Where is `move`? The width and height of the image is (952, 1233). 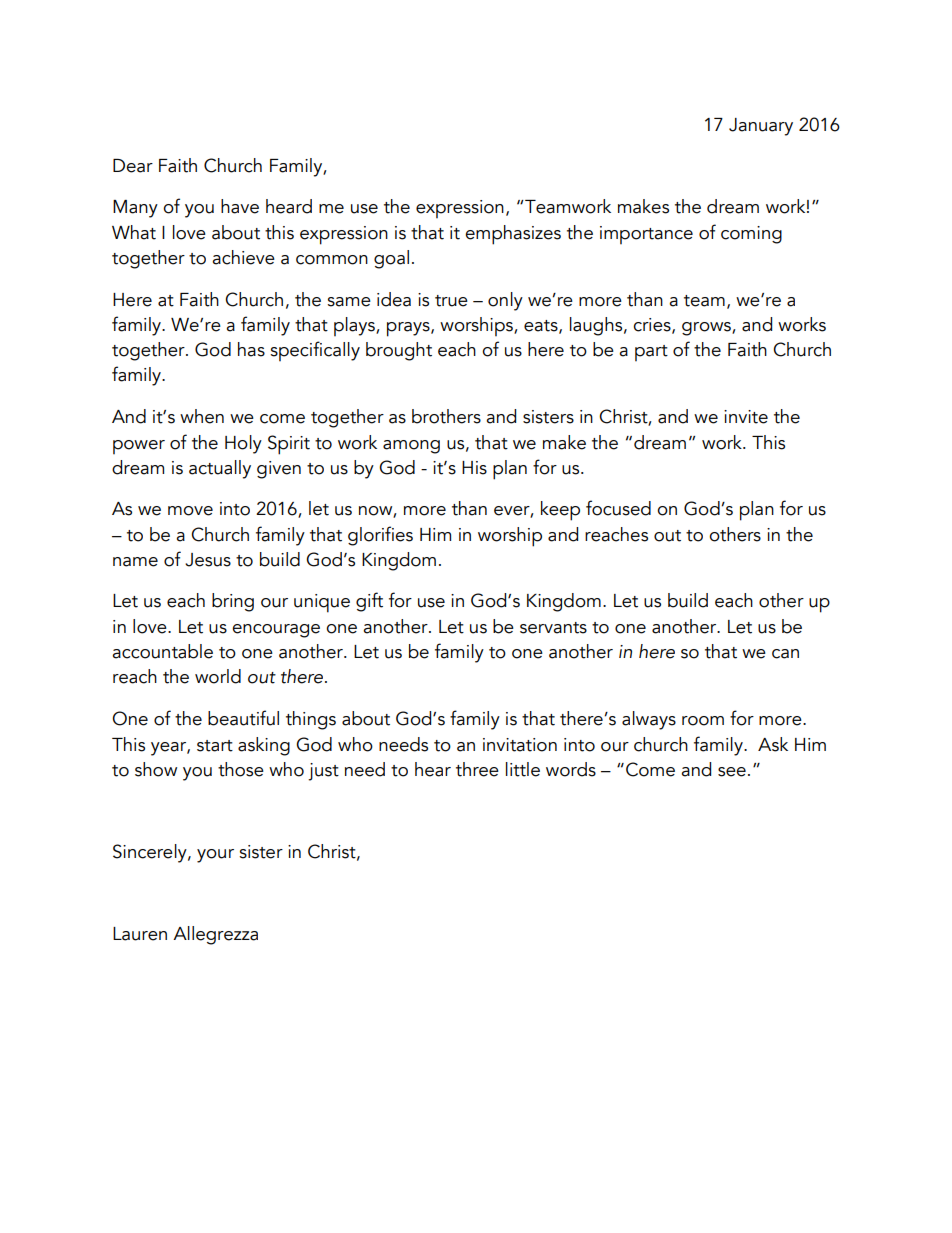 move is located at coordinates (190, 511).
